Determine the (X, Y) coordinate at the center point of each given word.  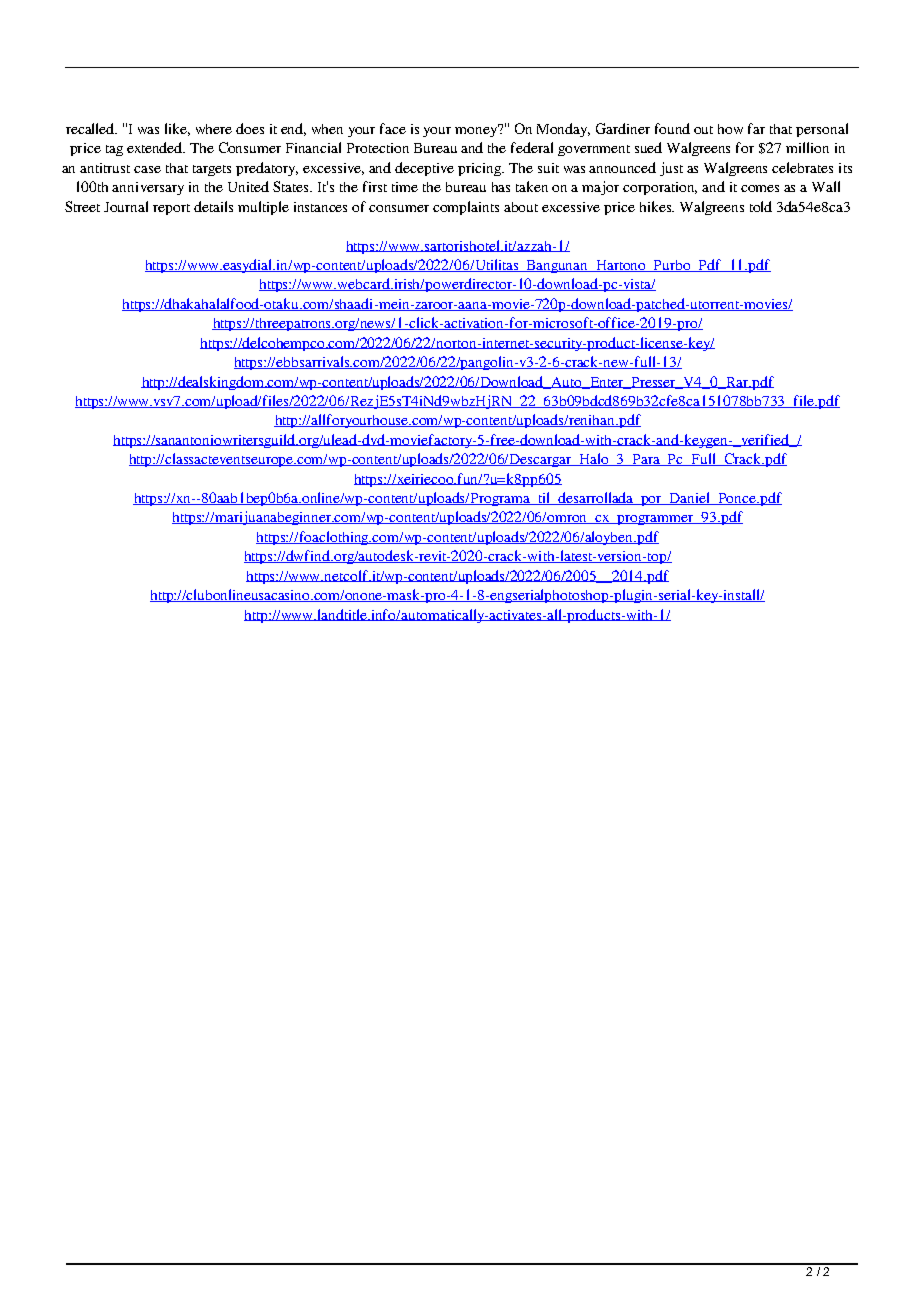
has (501, 187)
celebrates (802, 167)
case (147, 169)
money (477, 130)
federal (532, 147)
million (807, 147)
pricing (481, 169)
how (730, 129)
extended (156, 147)
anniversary (148, 188)
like (177, 129)
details (213, 206)
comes (760, 188)
